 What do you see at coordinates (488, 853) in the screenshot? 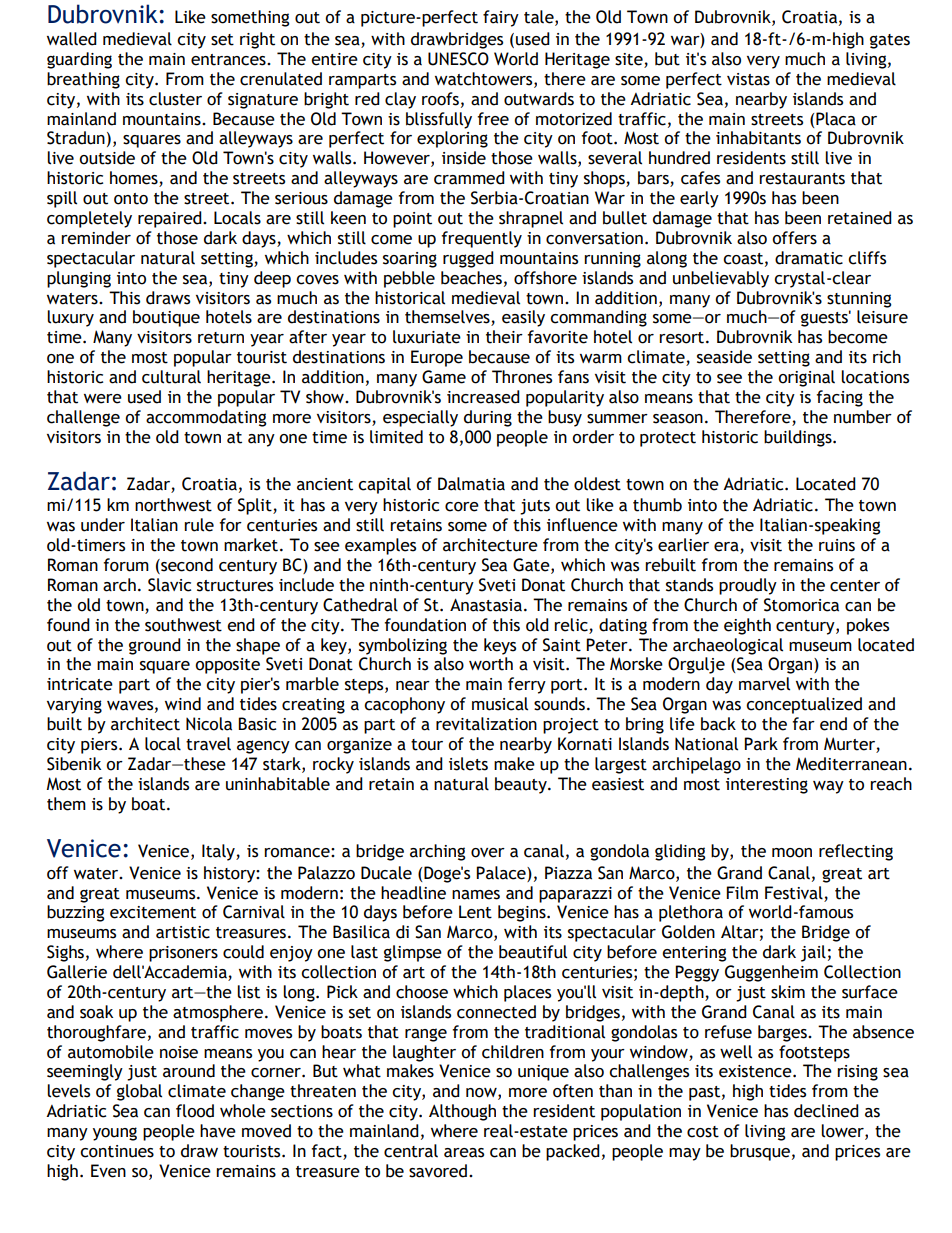
I see `over` at bounding box center [488, 853].
